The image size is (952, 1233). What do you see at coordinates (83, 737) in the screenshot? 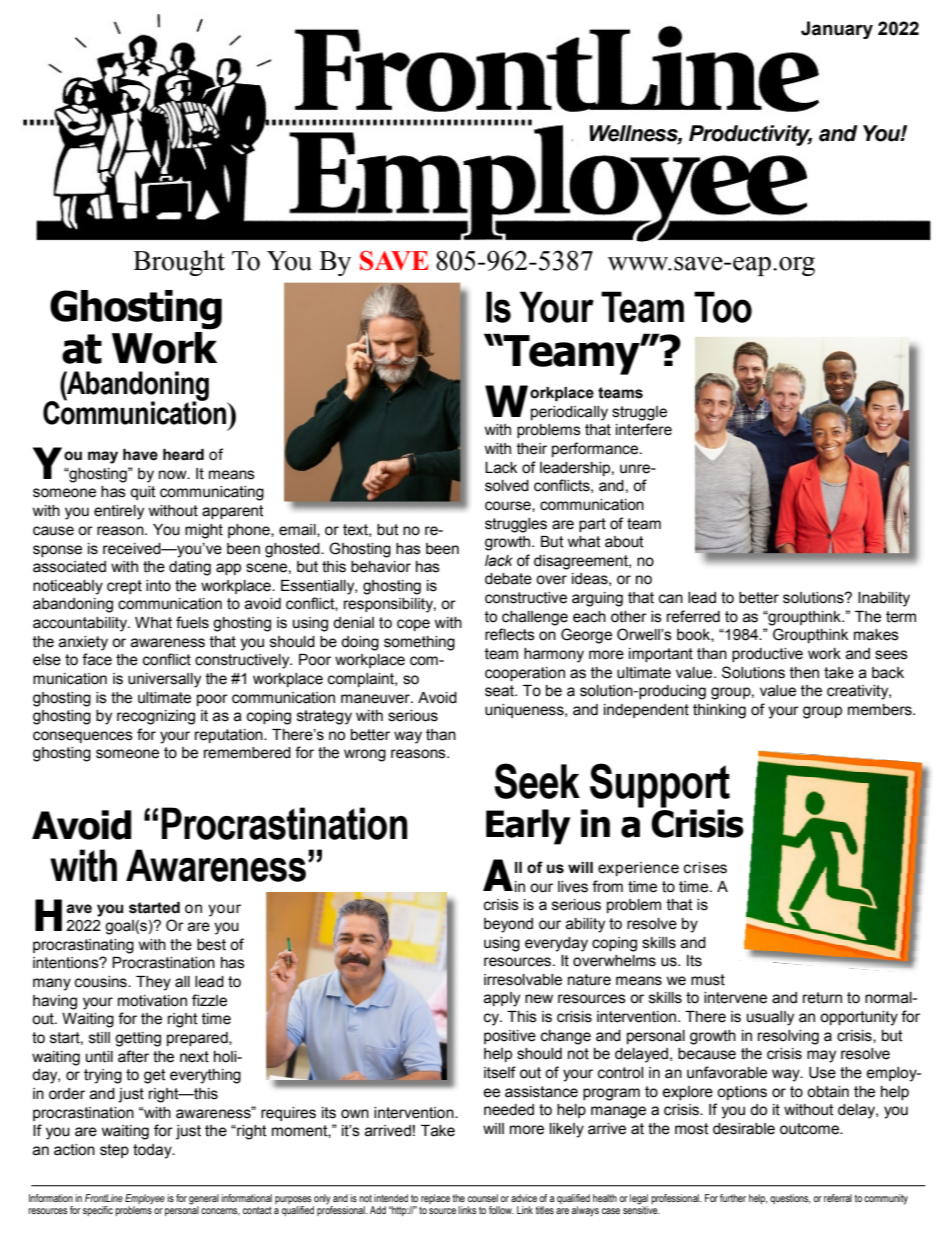
I see `consequences` at bounding box center [83, 737].
